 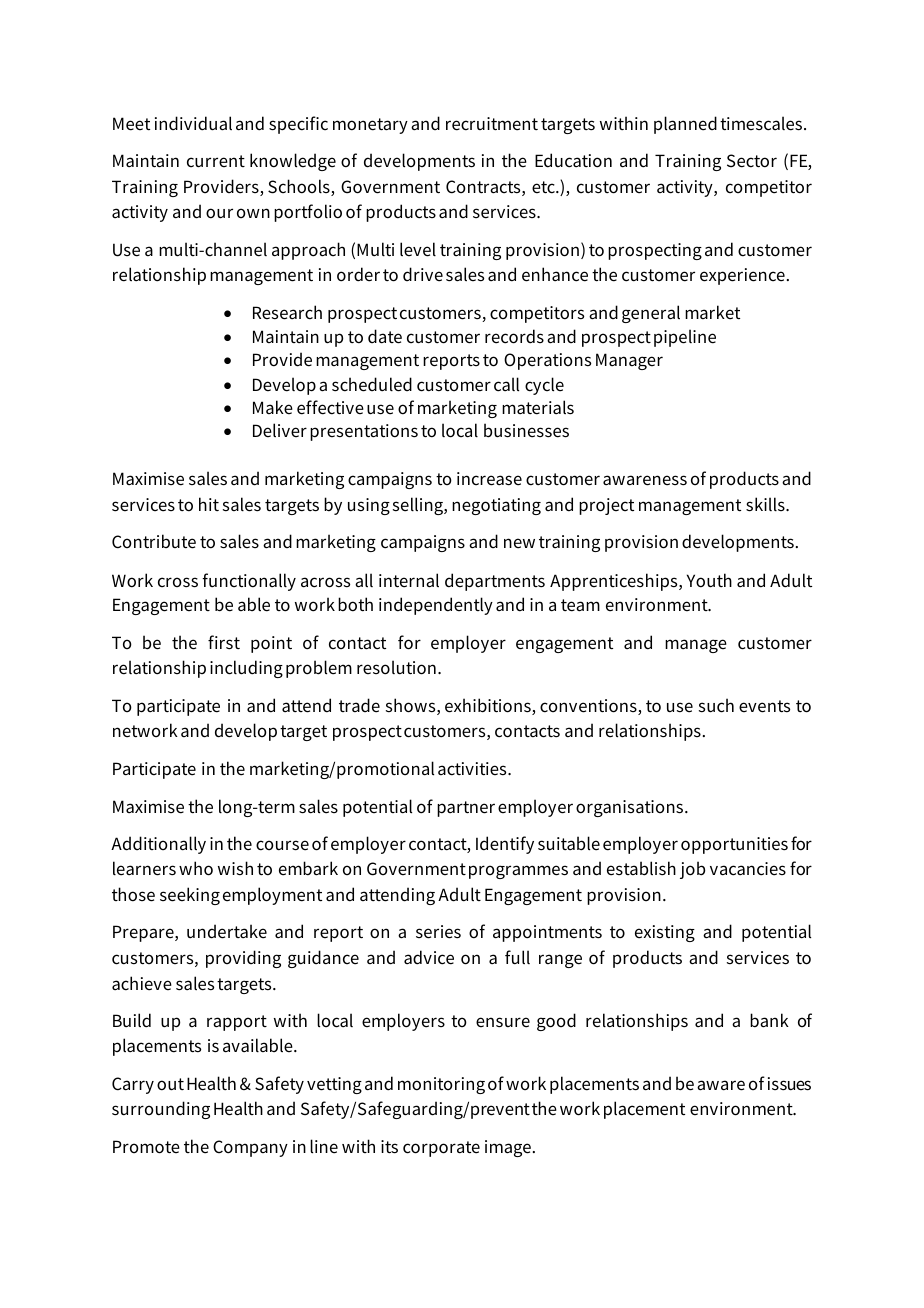 What do you see at coordinates (216, 161) in the screenshot?
I see `current` at bounding box center [216, 161].
